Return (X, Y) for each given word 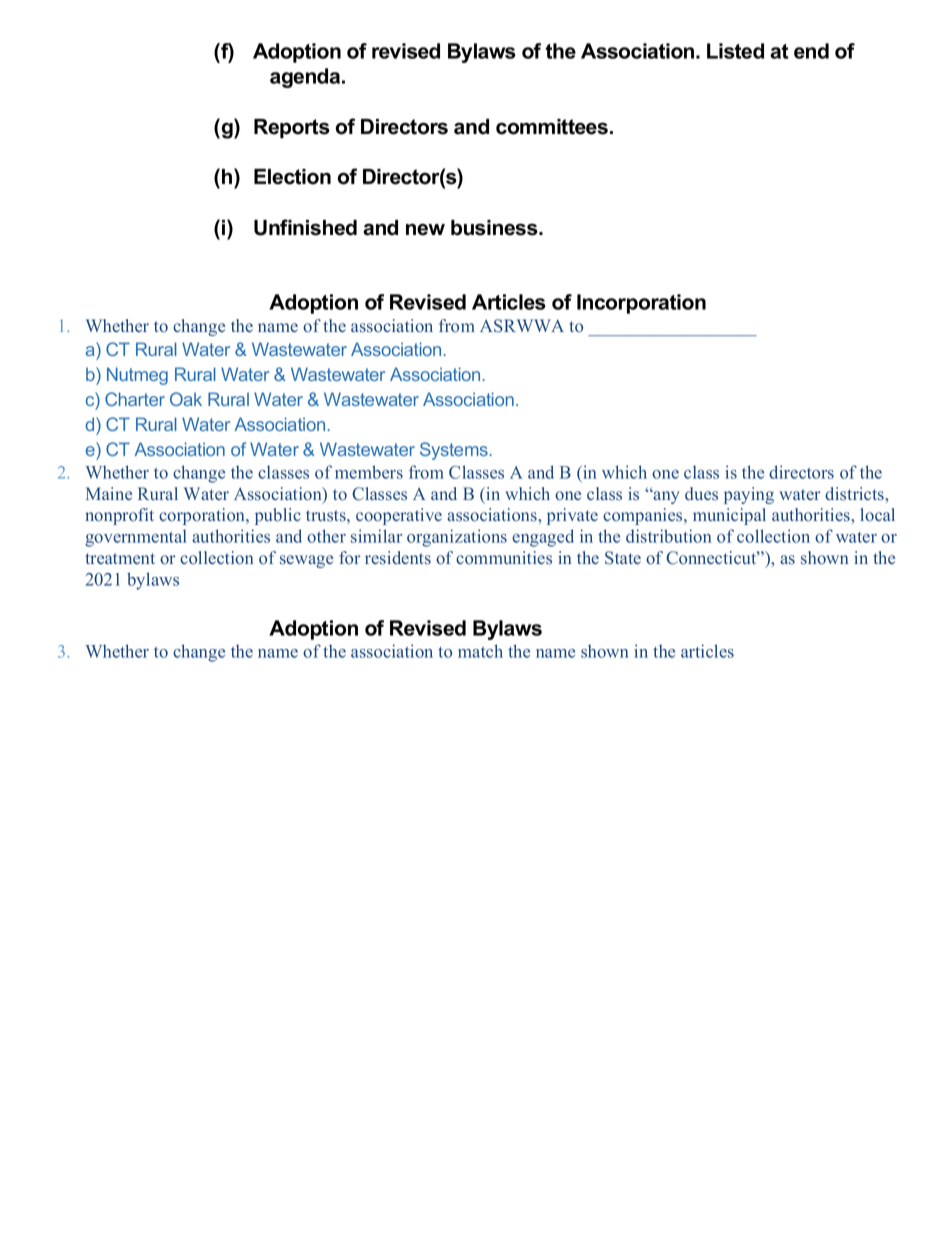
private (572, 516)
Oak (186, 399)
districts (855, 494)
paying (749, 495)
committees (552, 127)
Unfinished (305, 227)
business (495, 228)
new (425, 229)
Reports (292, 129)
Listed (735, 51)
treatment (120, 558)
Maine (109, 493)
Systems (454, 451)
